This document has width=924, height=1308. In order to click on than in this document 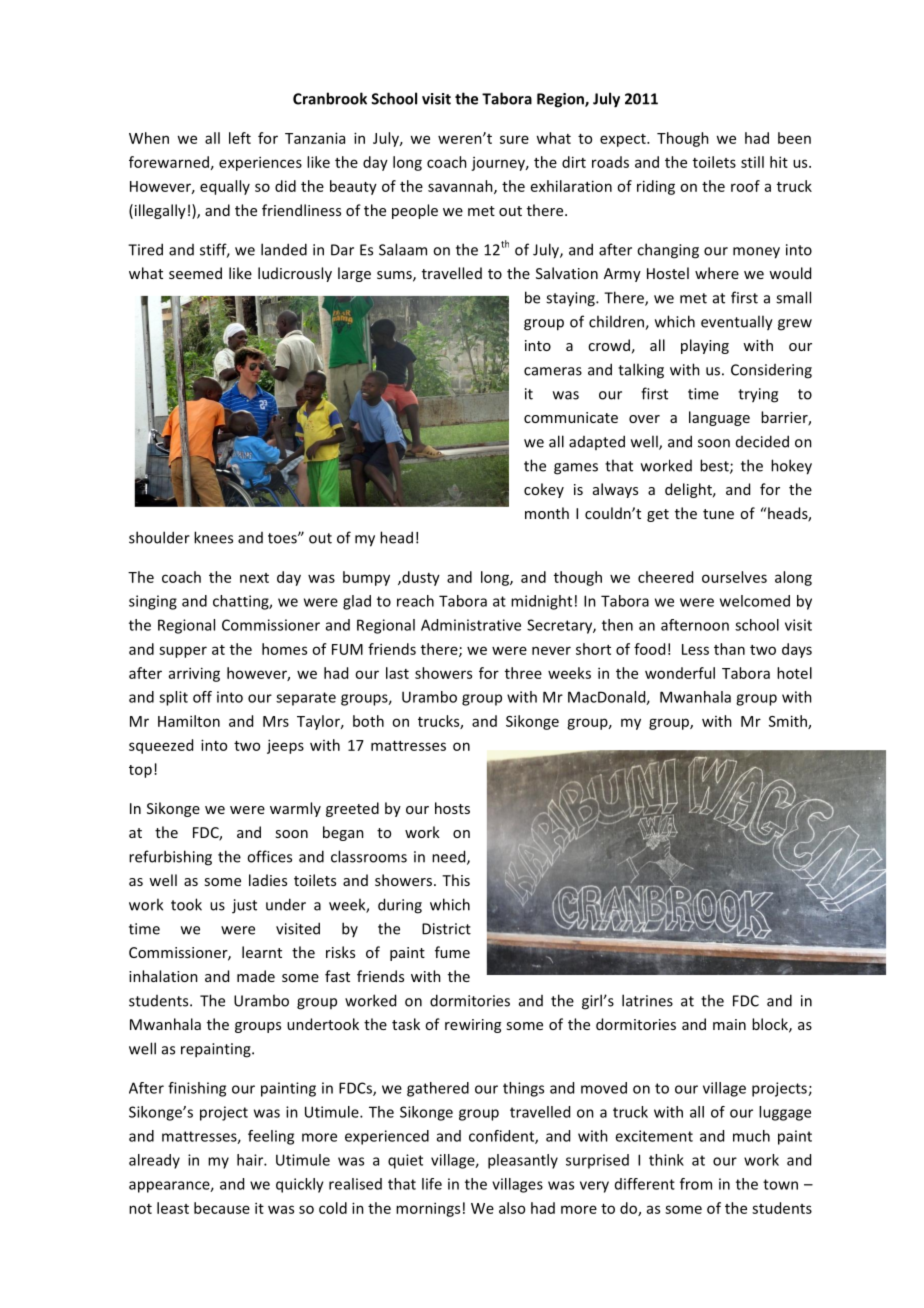, I will do `click(729, 649)`.
